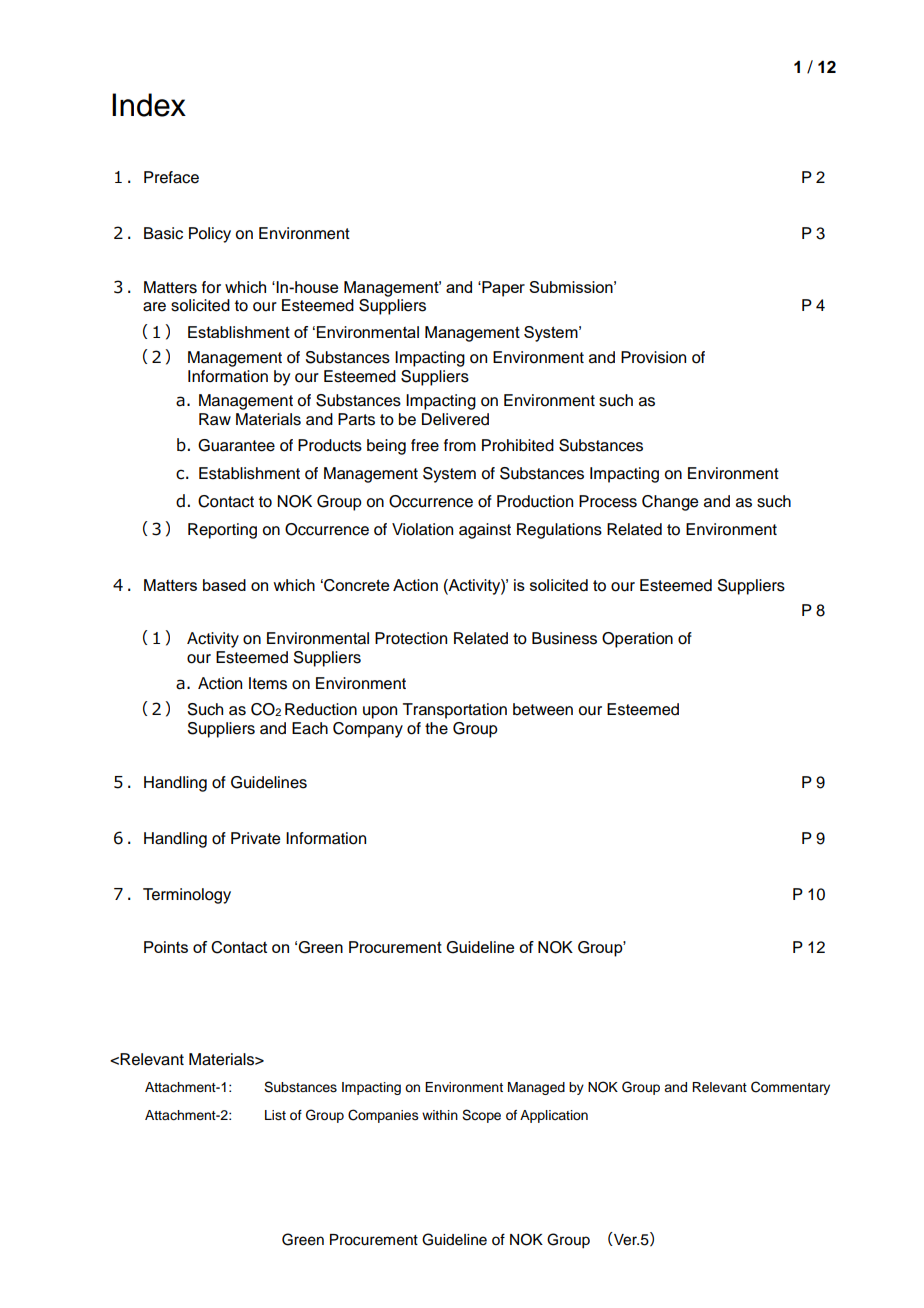 The image size is (924, 1308). Describe the element at coordinates (275, 1115) in the screenshot. I see `List` at that location.
